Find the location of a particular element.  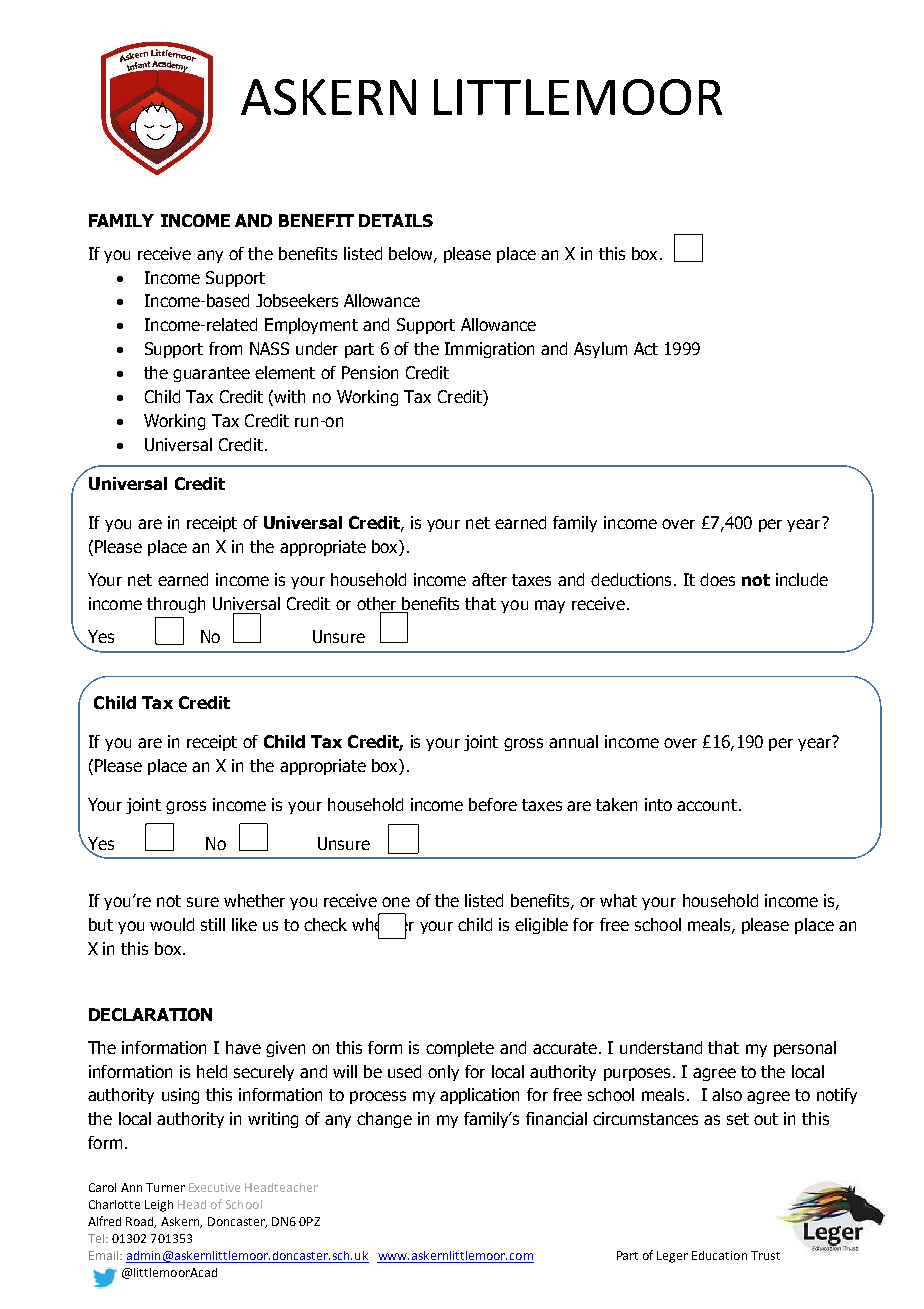

would is located at coordinates (172, 924).
